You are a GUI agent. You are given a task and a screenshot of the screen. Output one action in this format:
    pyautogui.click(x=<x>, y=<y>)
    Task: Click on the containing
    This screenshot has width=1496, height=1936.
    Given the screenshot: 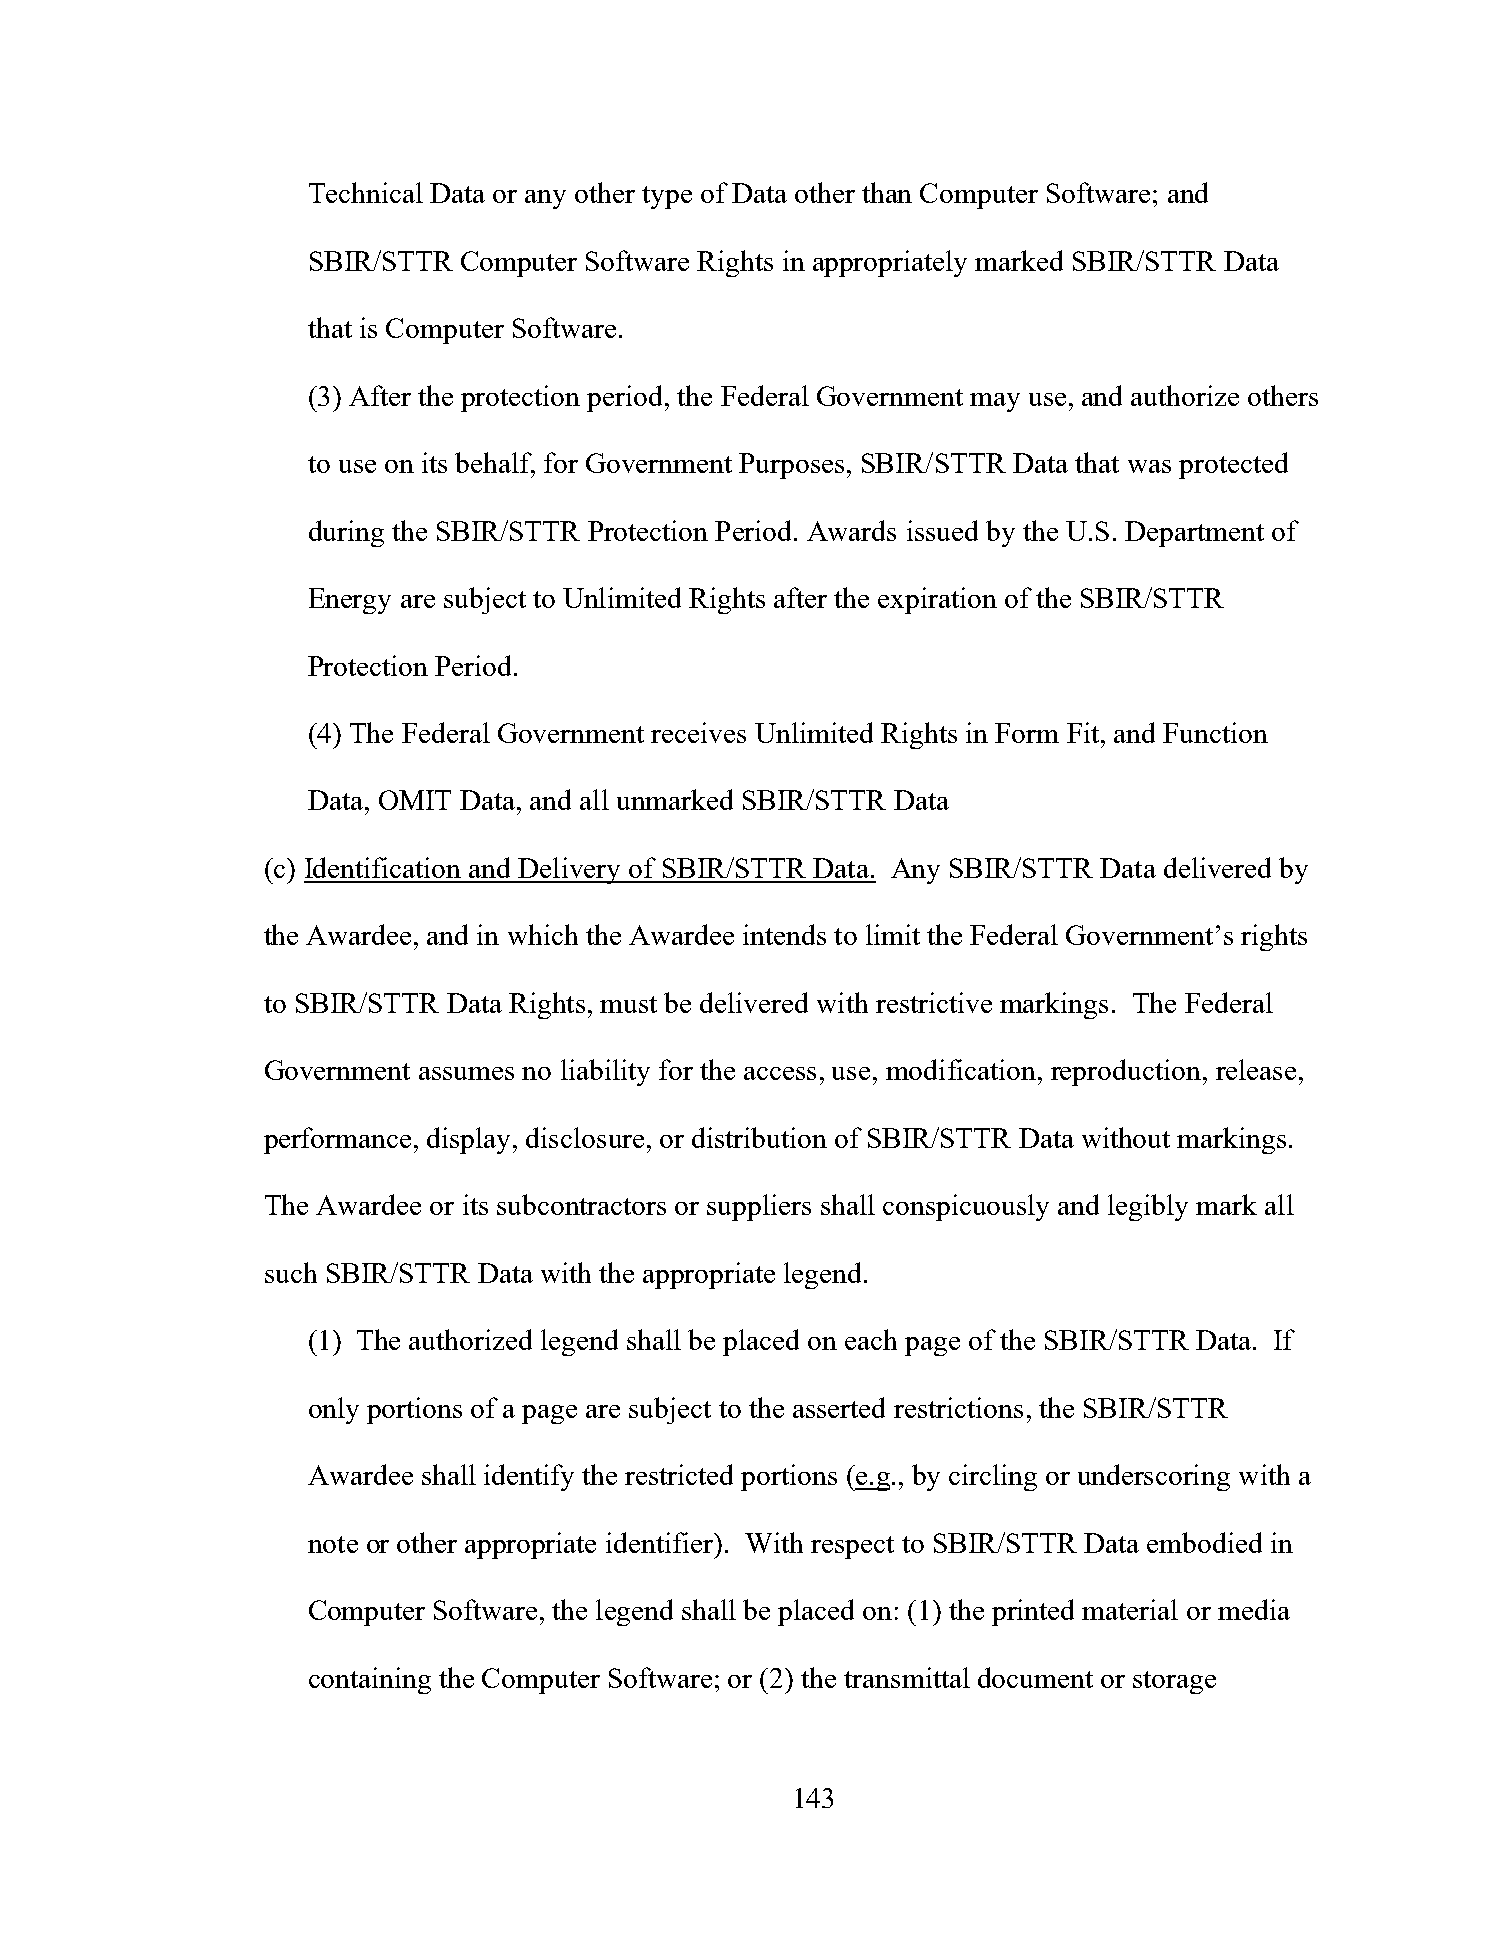 What is the action you would take?
    pyautogui.click(x=370, y=1680)
